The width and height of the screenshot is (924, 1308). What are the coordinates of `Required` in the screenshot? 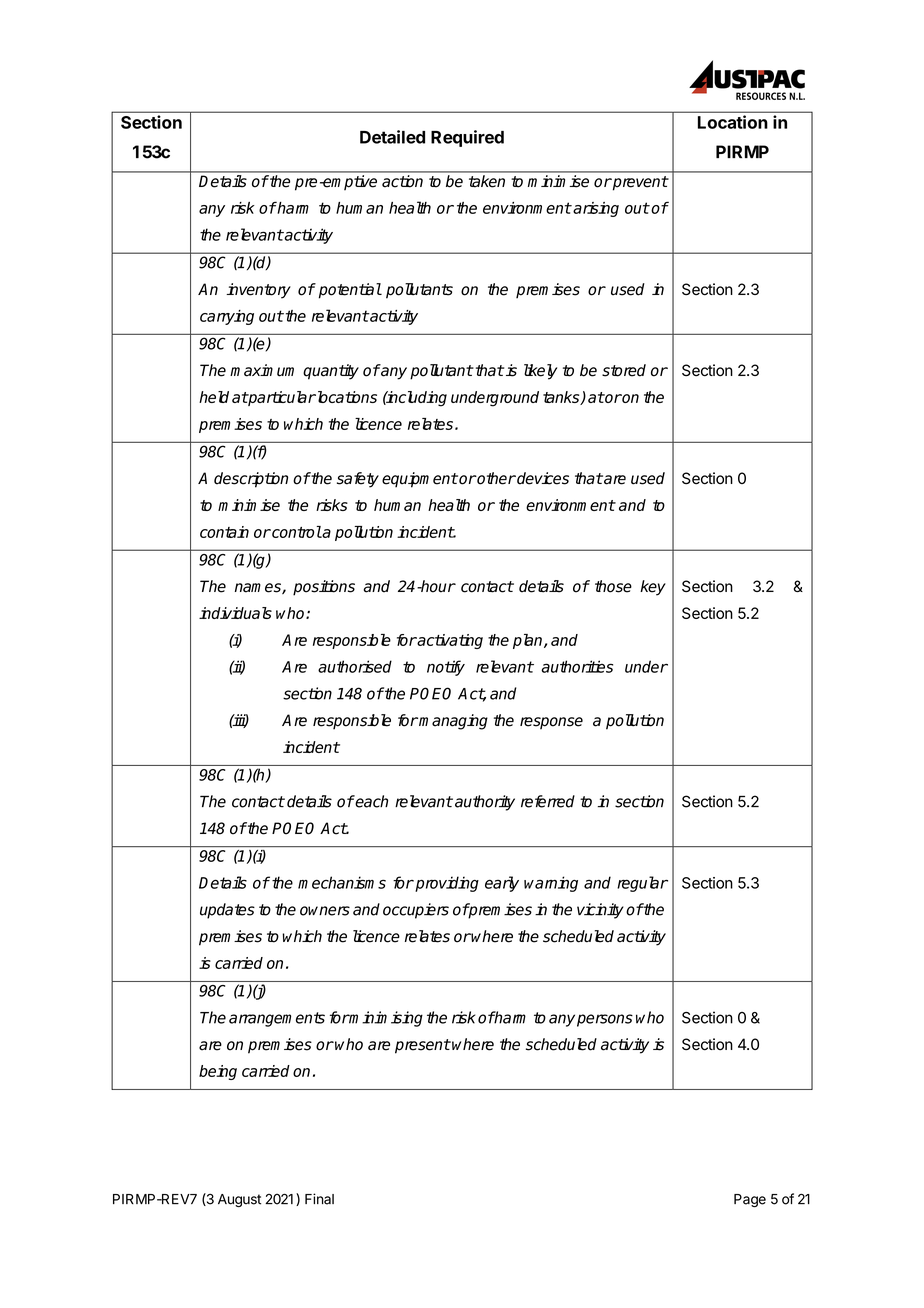 It's located at (467, 138).
